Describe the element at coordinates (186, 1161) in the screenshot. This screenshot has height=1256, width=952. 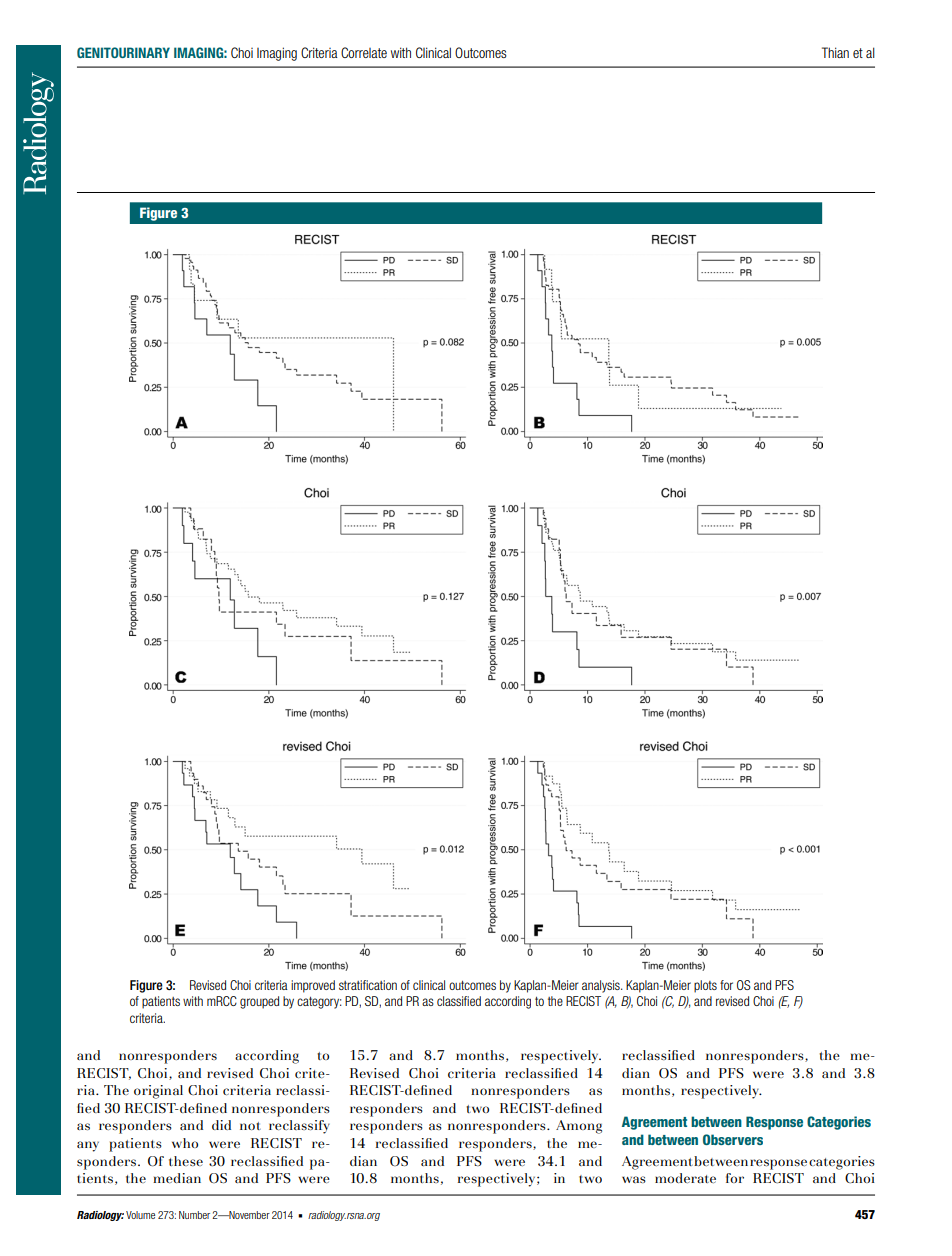
I see `these` at that location.
